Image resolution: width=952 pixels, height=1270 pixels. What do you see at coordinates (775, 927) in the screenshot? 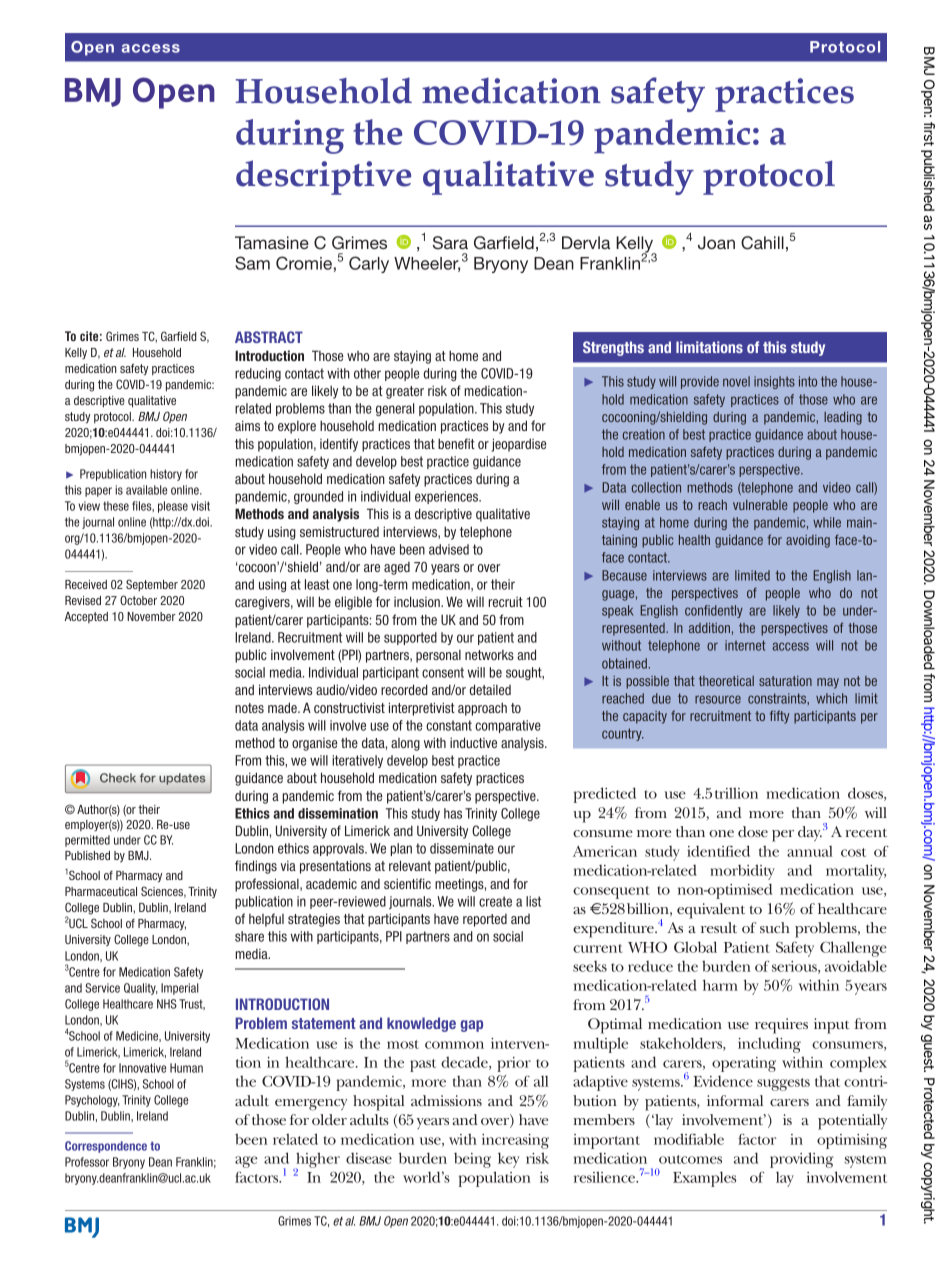
I see `such` at bounding box center [775, 927].
